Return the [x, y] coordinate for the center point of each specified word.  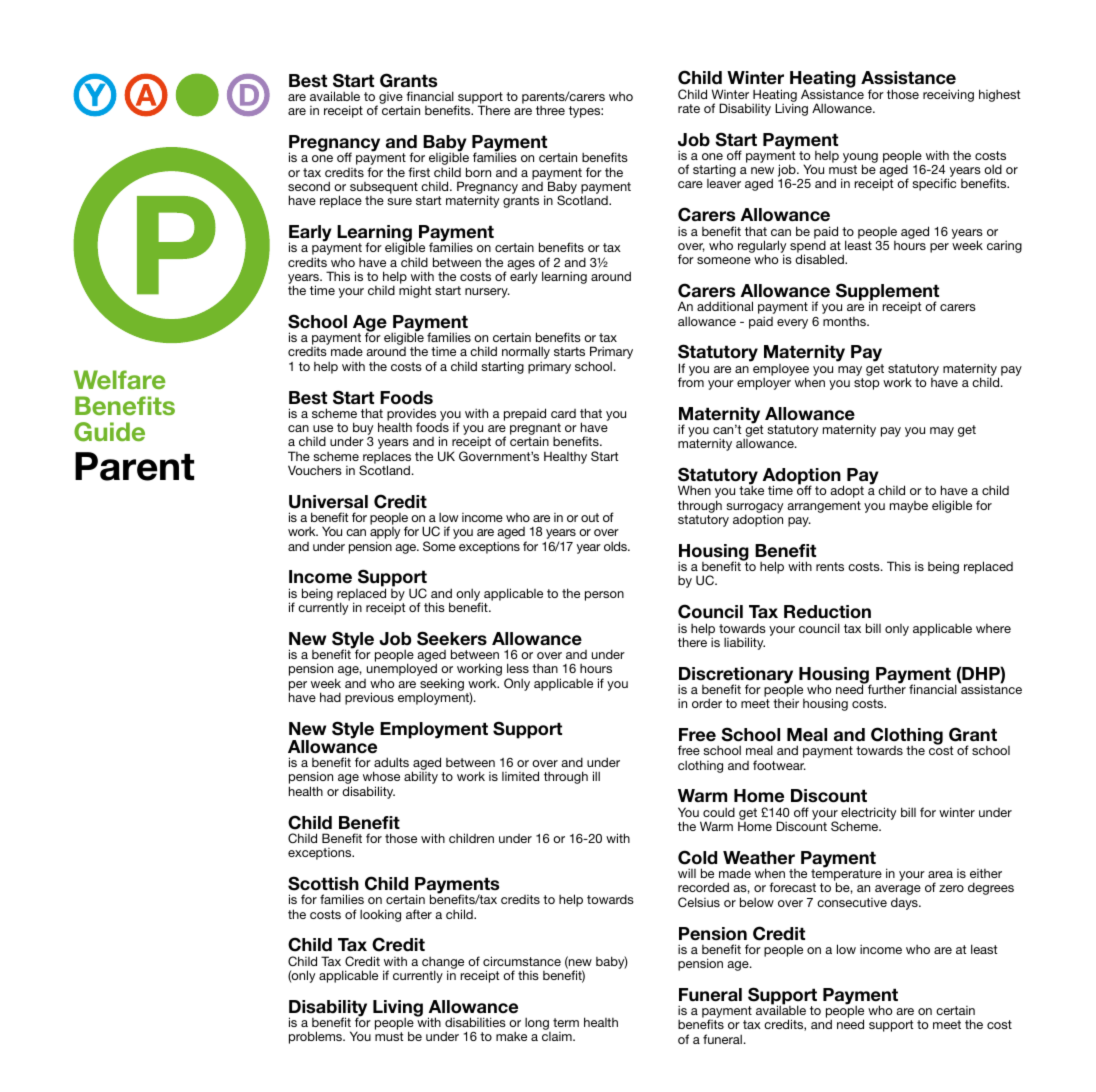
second [309, 186]
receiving [948, 95]
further [885, 688]
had [330, 697]
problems [317, 1037]
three [550, 110]
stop [866, 384]
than [545, 668]
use [323, 428]
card [563, 413]
